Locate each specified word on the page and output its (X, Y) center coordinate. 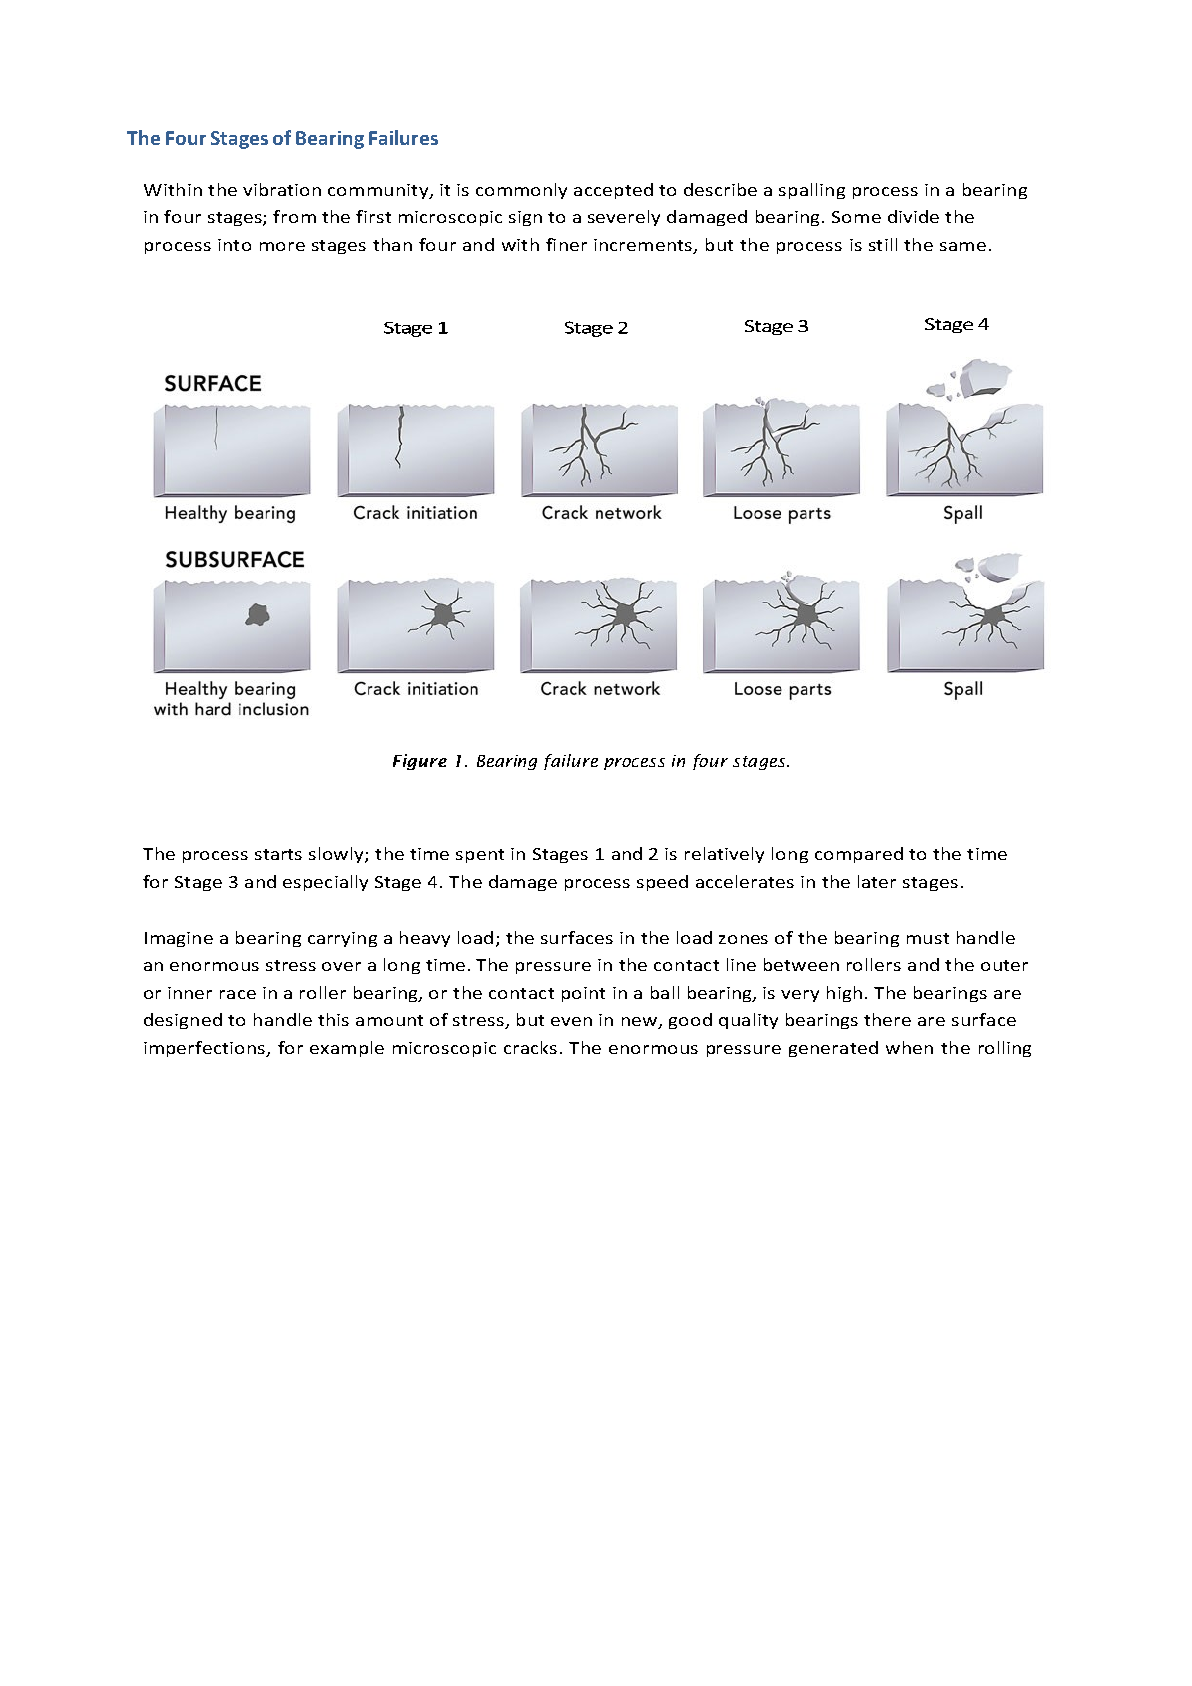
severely (624, 218)
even (571, 1021)
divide (913, 216)
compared (859, 855)
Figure (420, 762)
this (333, 1019)
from (294, 216)
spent (480, 856)
